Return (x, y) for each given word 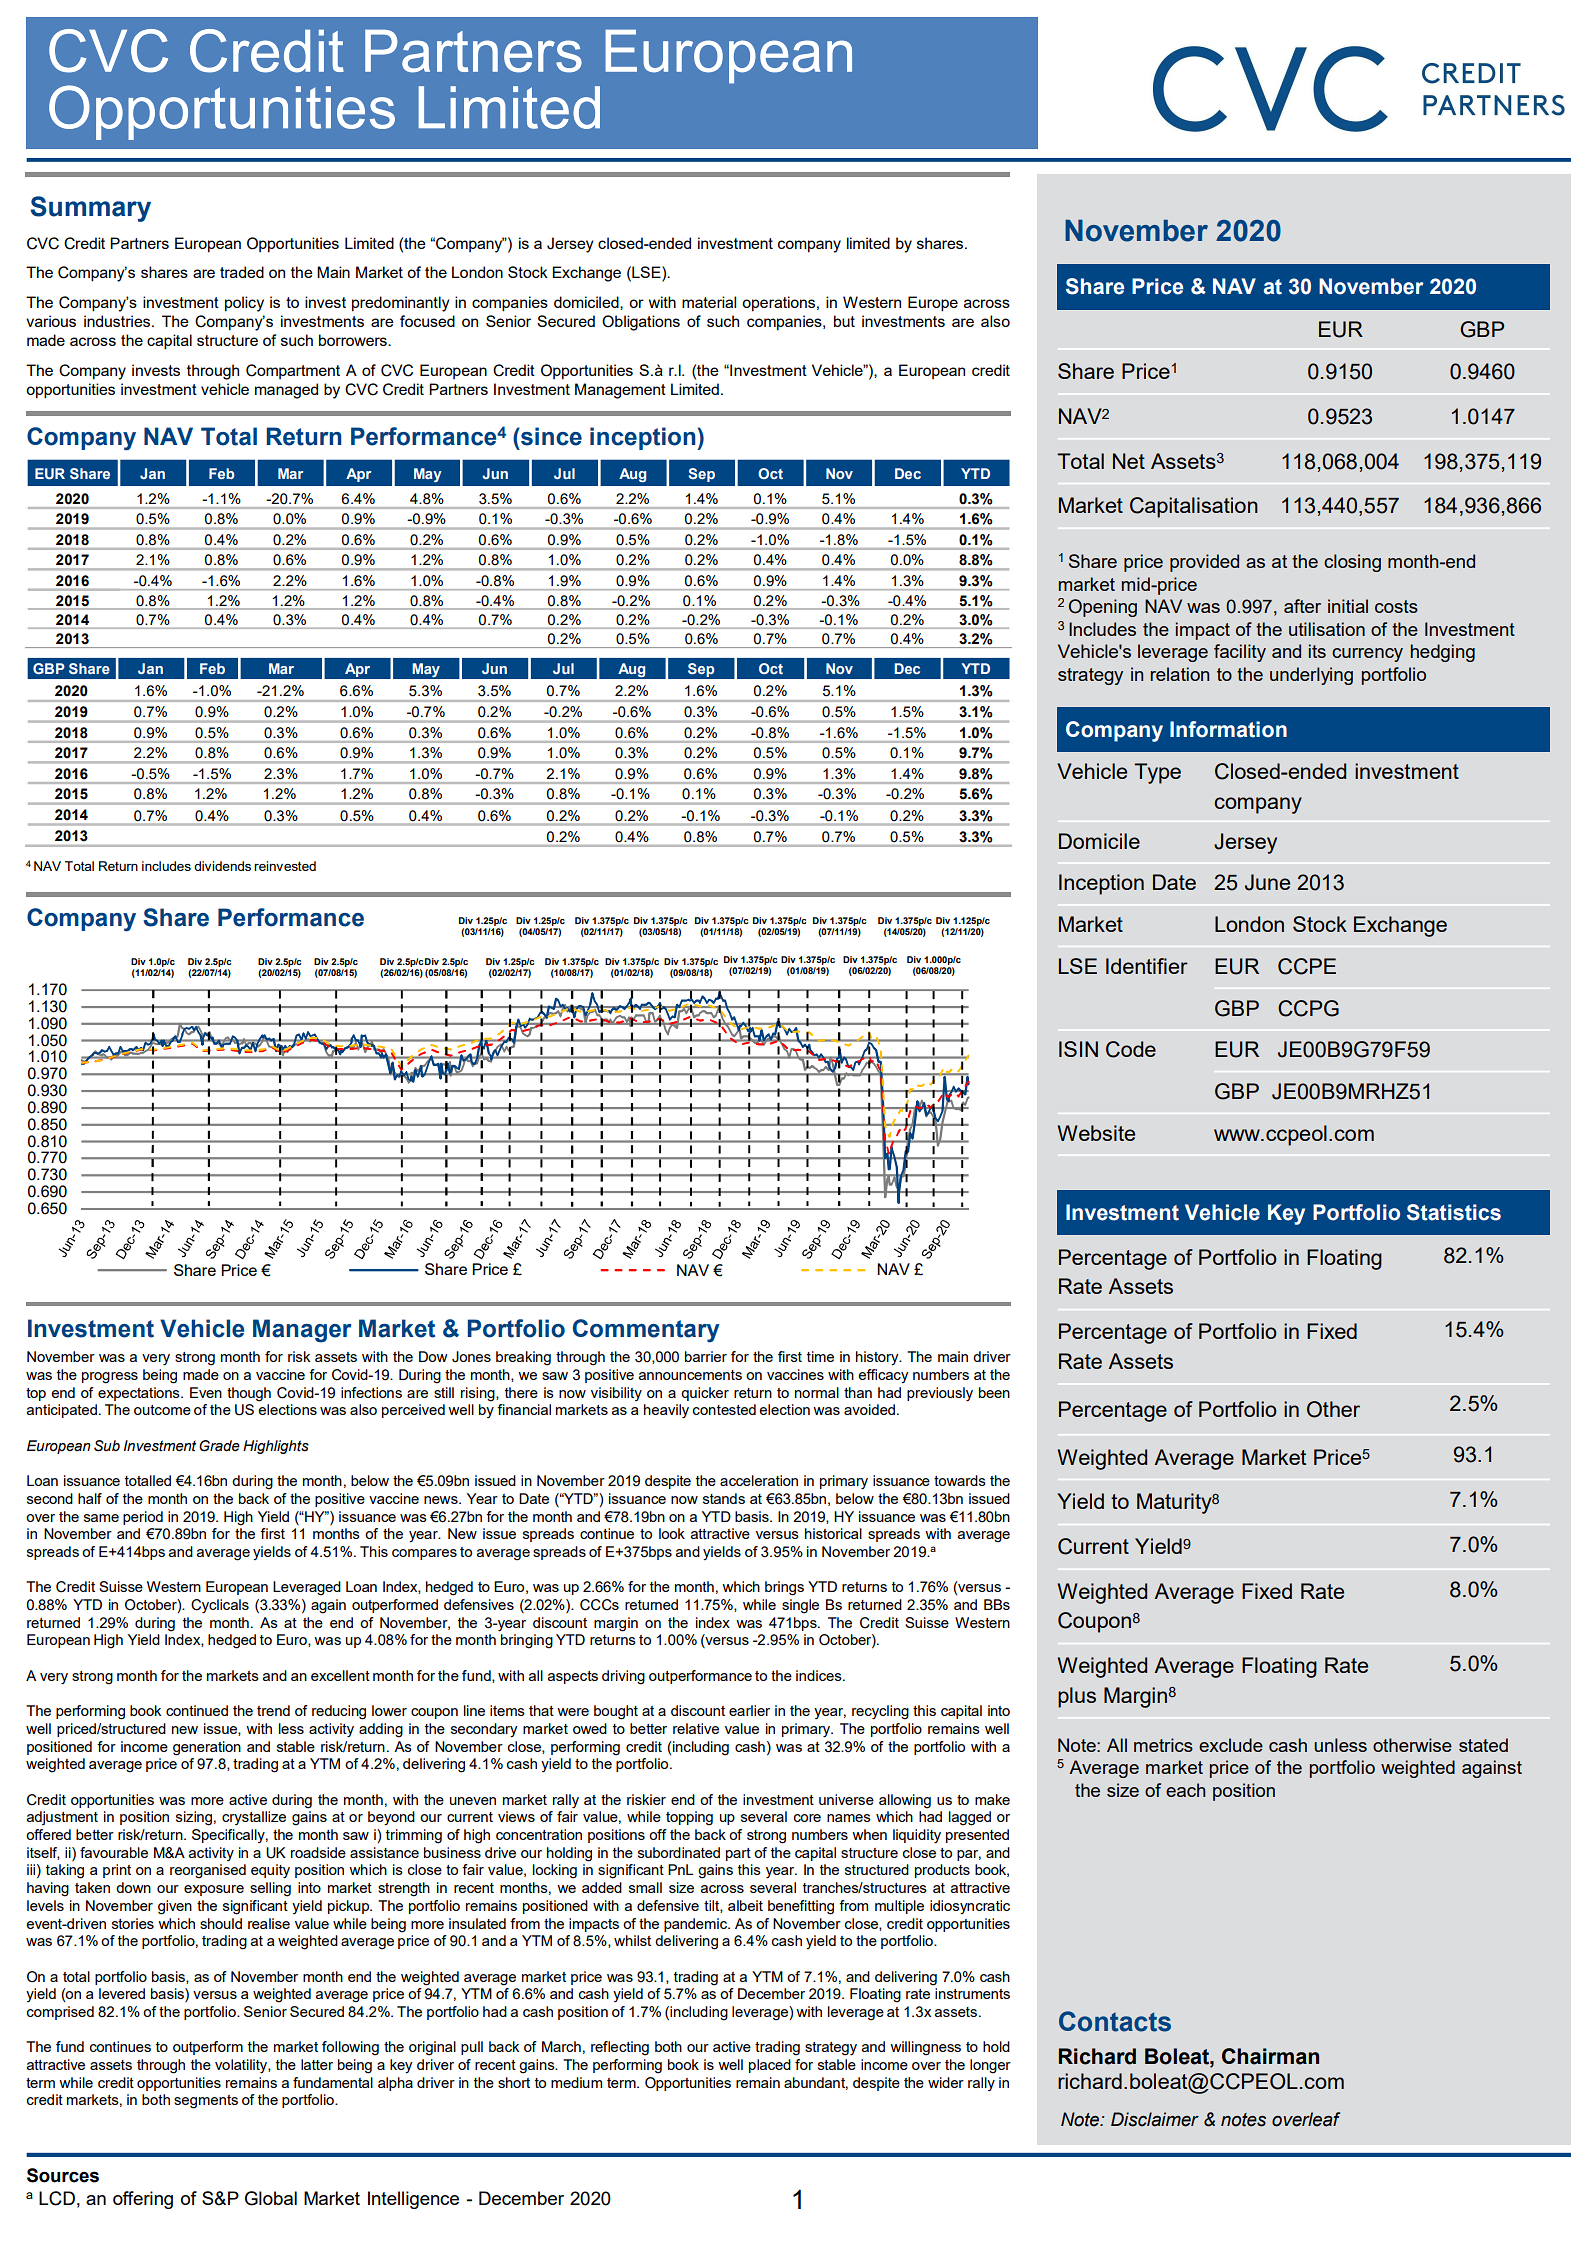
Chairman (1270, 2056)
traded (242, 272)
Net (1129, 461)
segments (206, 2102)
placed (770, 2066)
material (709, 302)
